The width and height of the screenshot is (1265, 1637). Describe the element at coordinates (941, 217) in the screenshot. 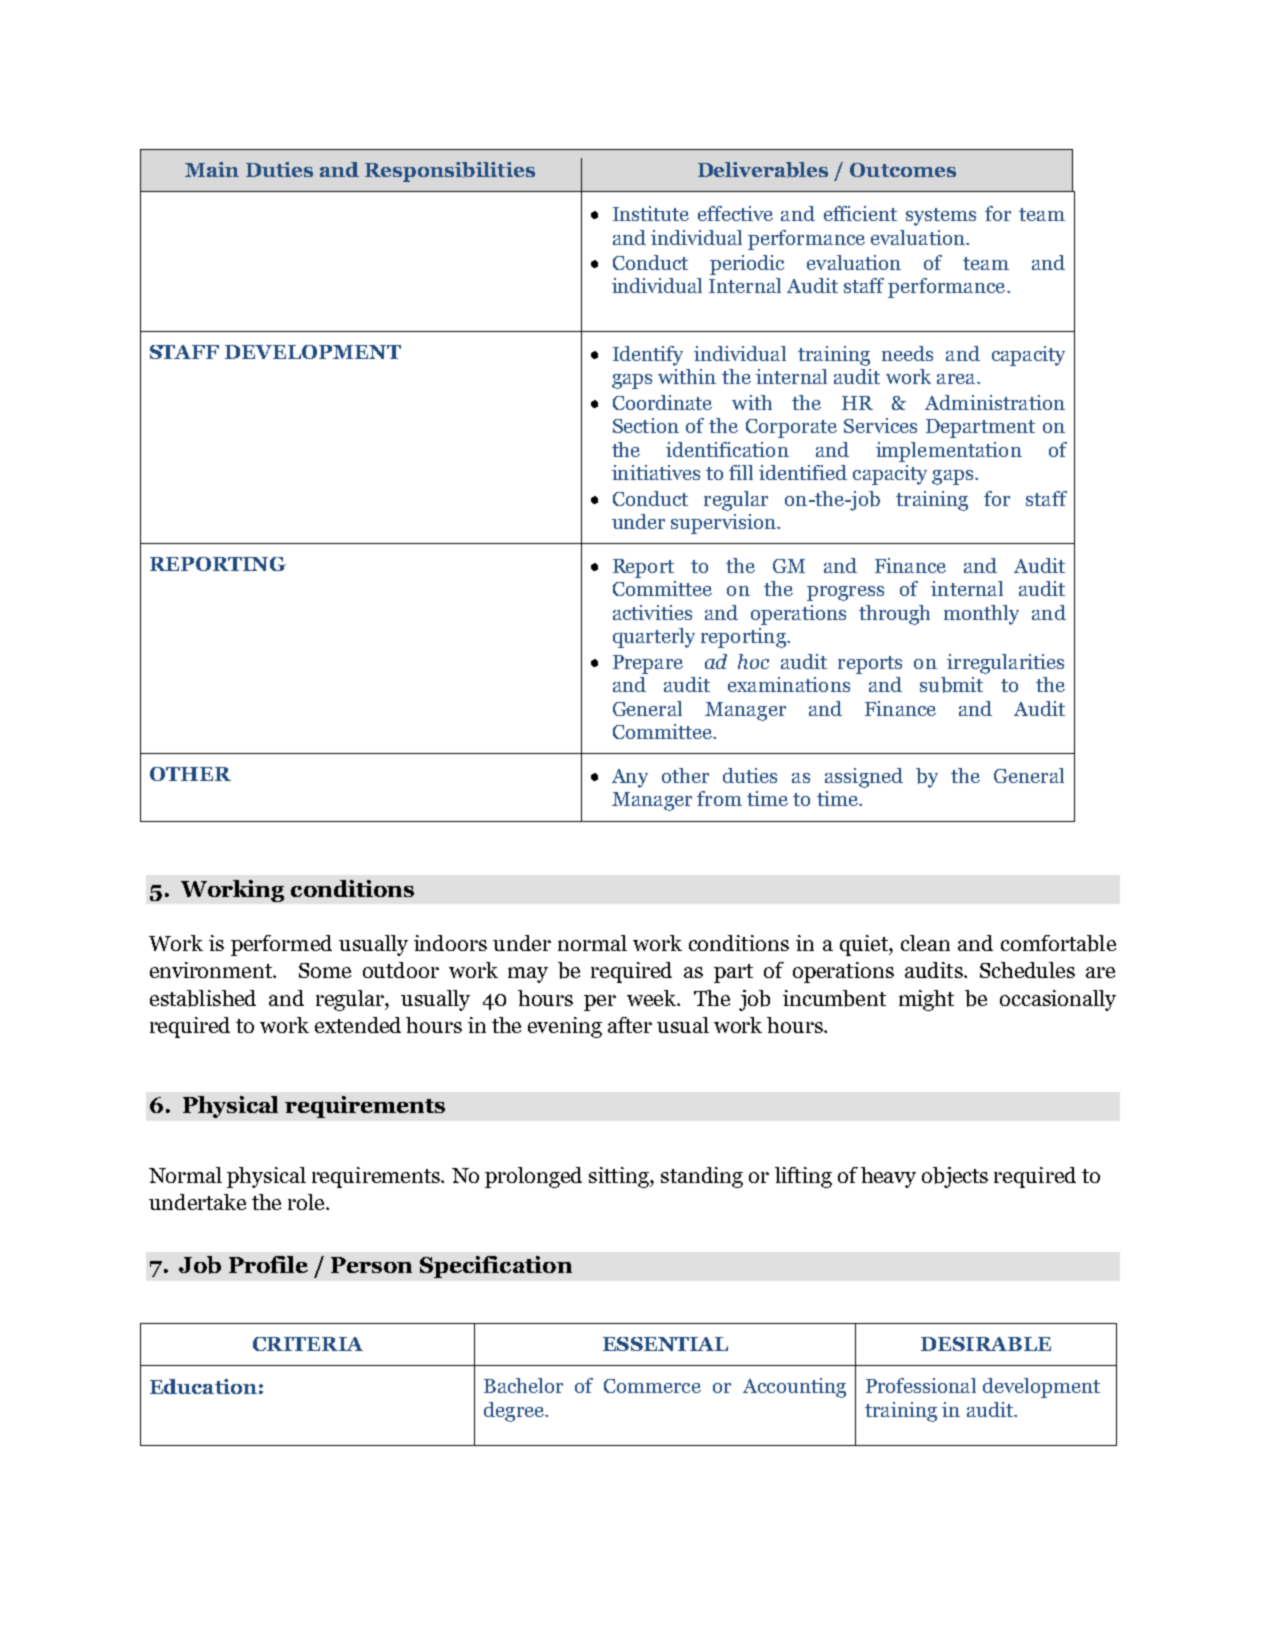

I see `systems` at that location.
